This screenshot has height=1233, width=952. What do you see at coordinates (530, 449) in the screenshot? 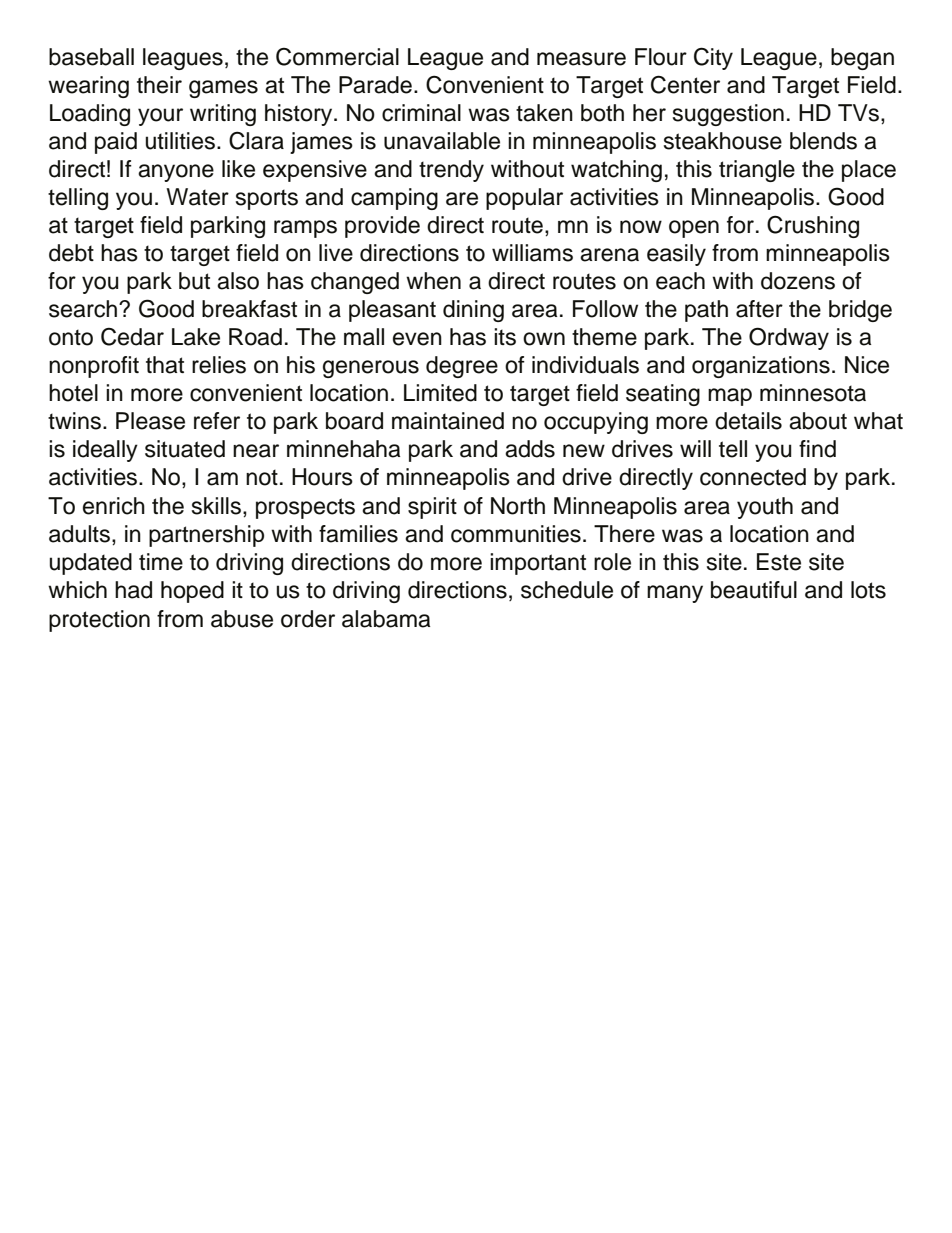
I see `adds` at bounding box center [530, 449].
